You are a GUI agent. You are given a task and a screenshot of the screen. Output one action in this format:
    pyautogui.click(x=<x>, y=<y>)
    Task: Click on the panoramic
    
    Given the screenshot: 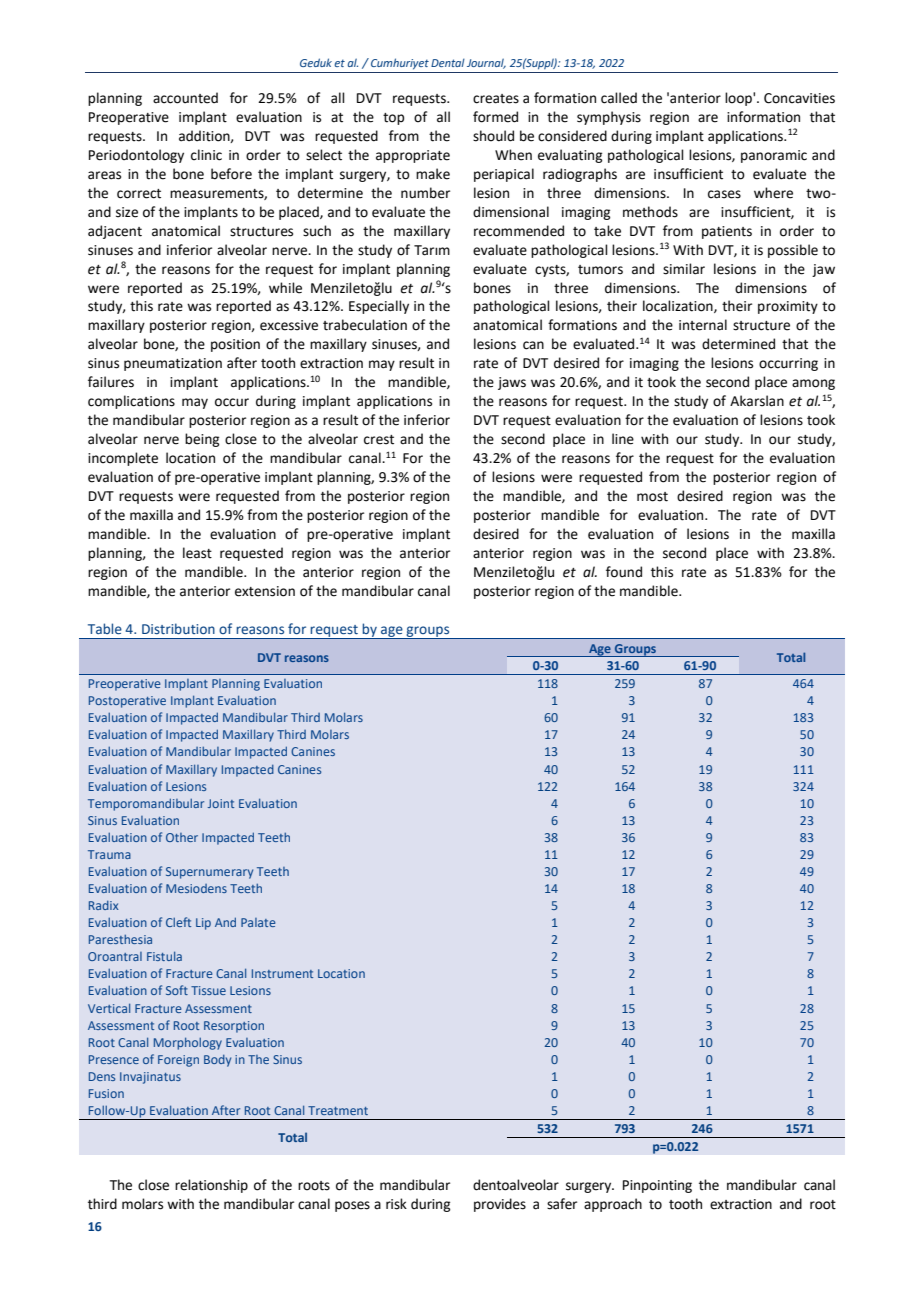 What is the action you would take?
    pyautogui.click(x=774, y=156)
